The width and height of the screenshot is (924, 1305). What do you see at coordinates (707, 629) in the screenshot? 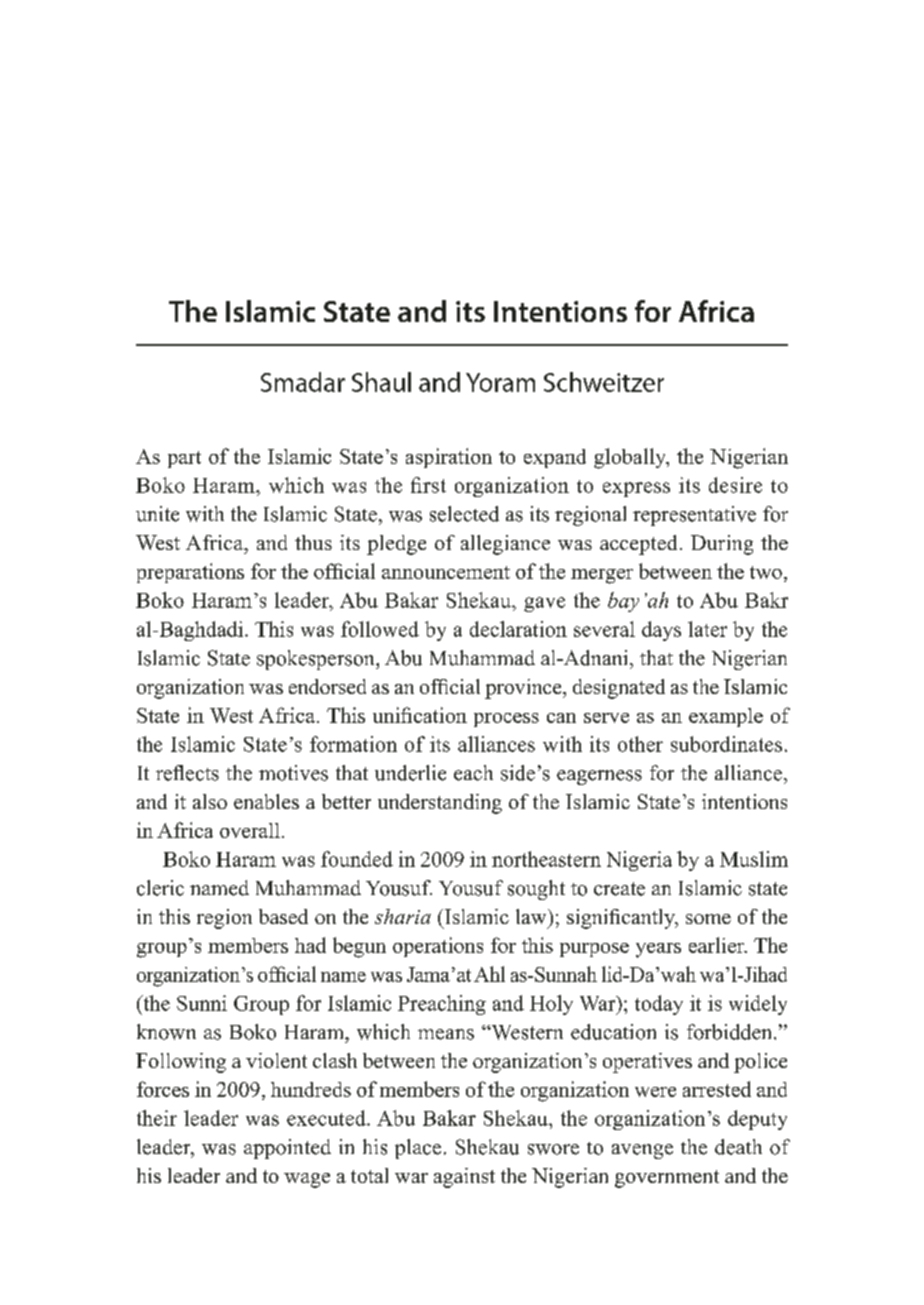
I see `later` at bounding box center [707, 629].
